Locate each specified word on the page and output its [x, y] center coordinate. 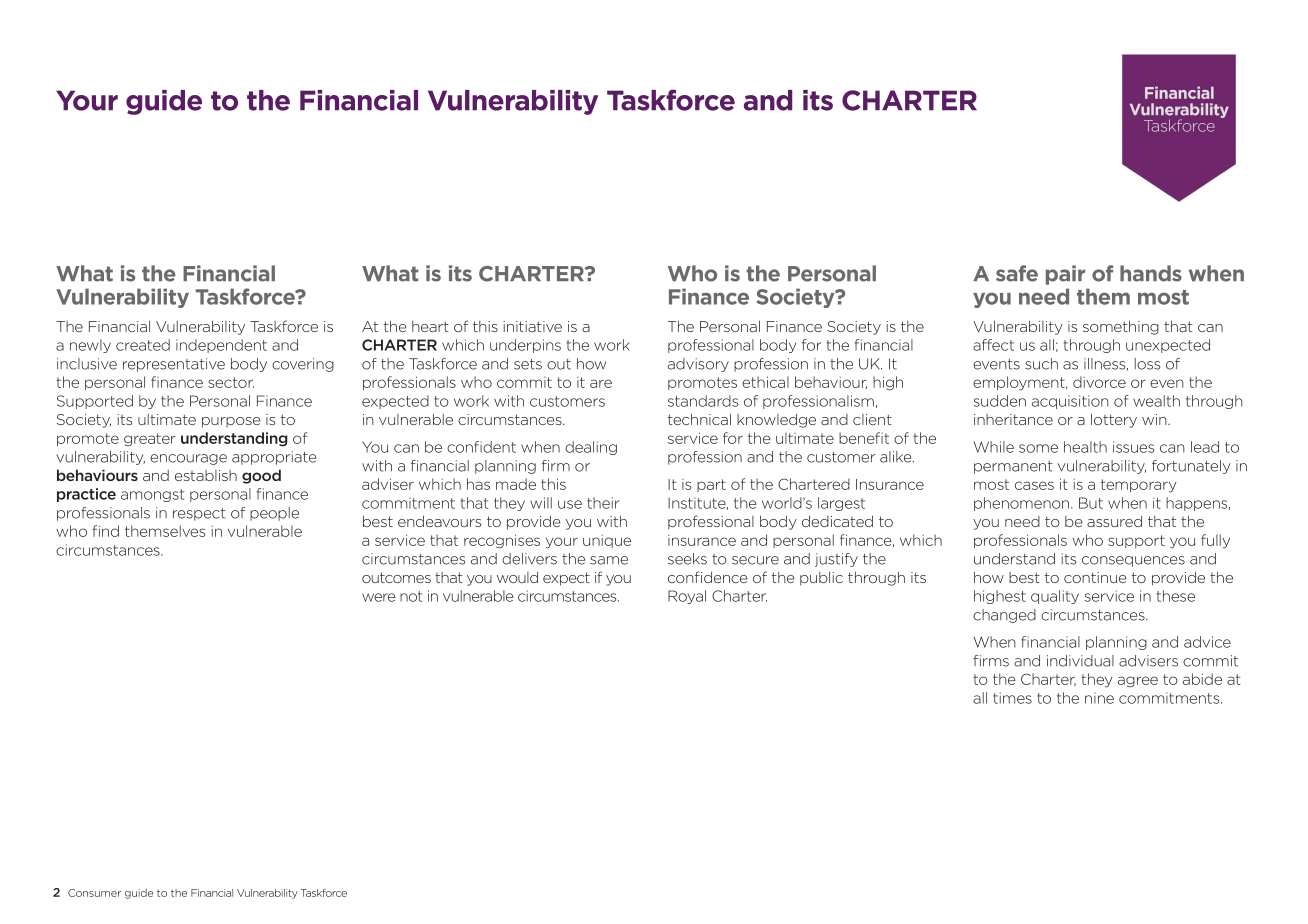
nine [1099, 698]
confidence [708, 577]
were [379, 597]
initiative [532, 326]
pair [1065, 275]
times [1012, 698]
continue [1095, 577]
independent [221, 346]
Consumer [94, 893]
